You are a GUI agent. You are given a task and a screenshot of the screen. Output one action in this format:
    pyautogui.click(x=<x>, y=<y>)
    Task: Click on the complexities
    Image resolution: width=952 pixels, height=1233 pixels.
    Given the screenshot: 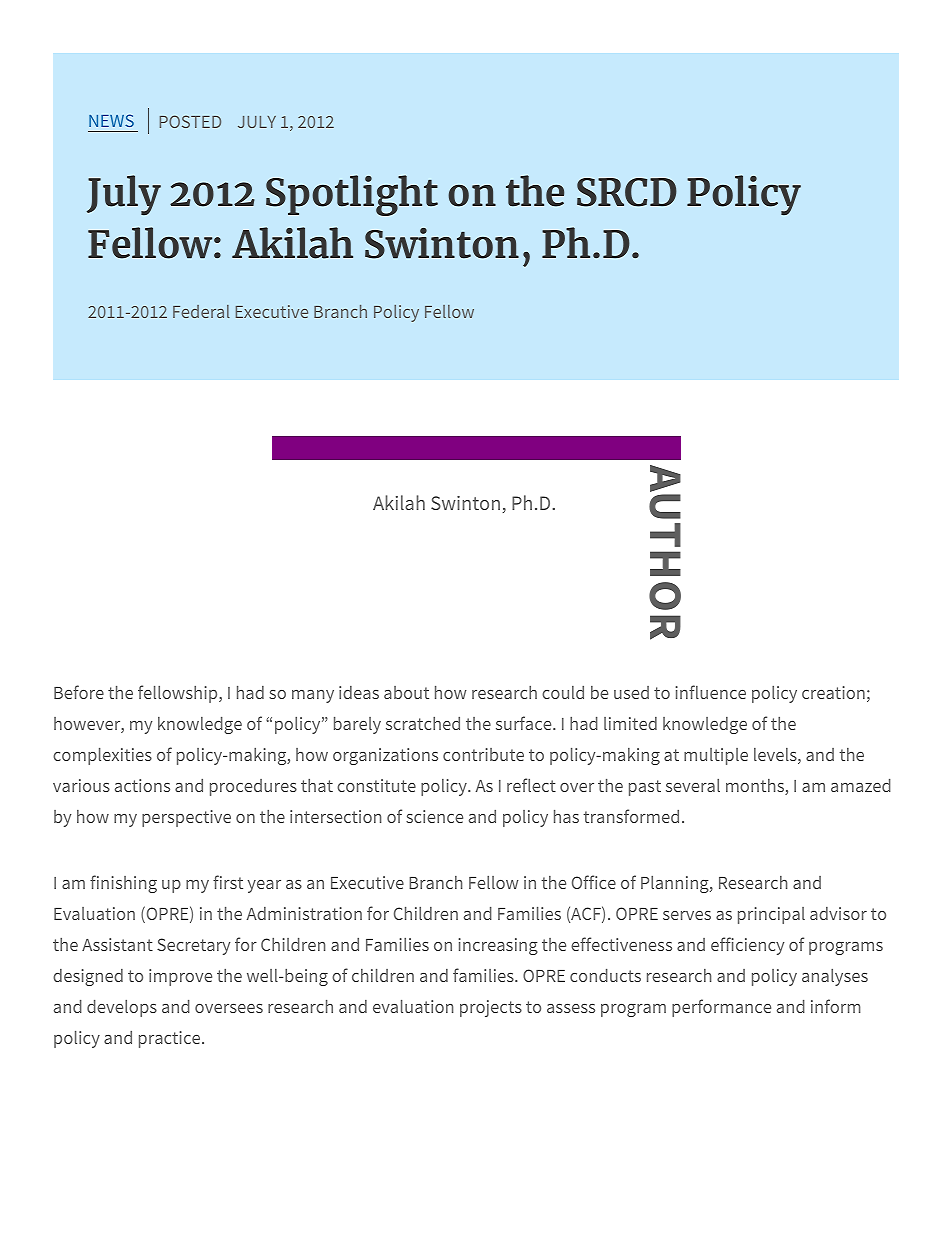 What is the action you would take?
    pyautogui.click(x=102, y=756)
